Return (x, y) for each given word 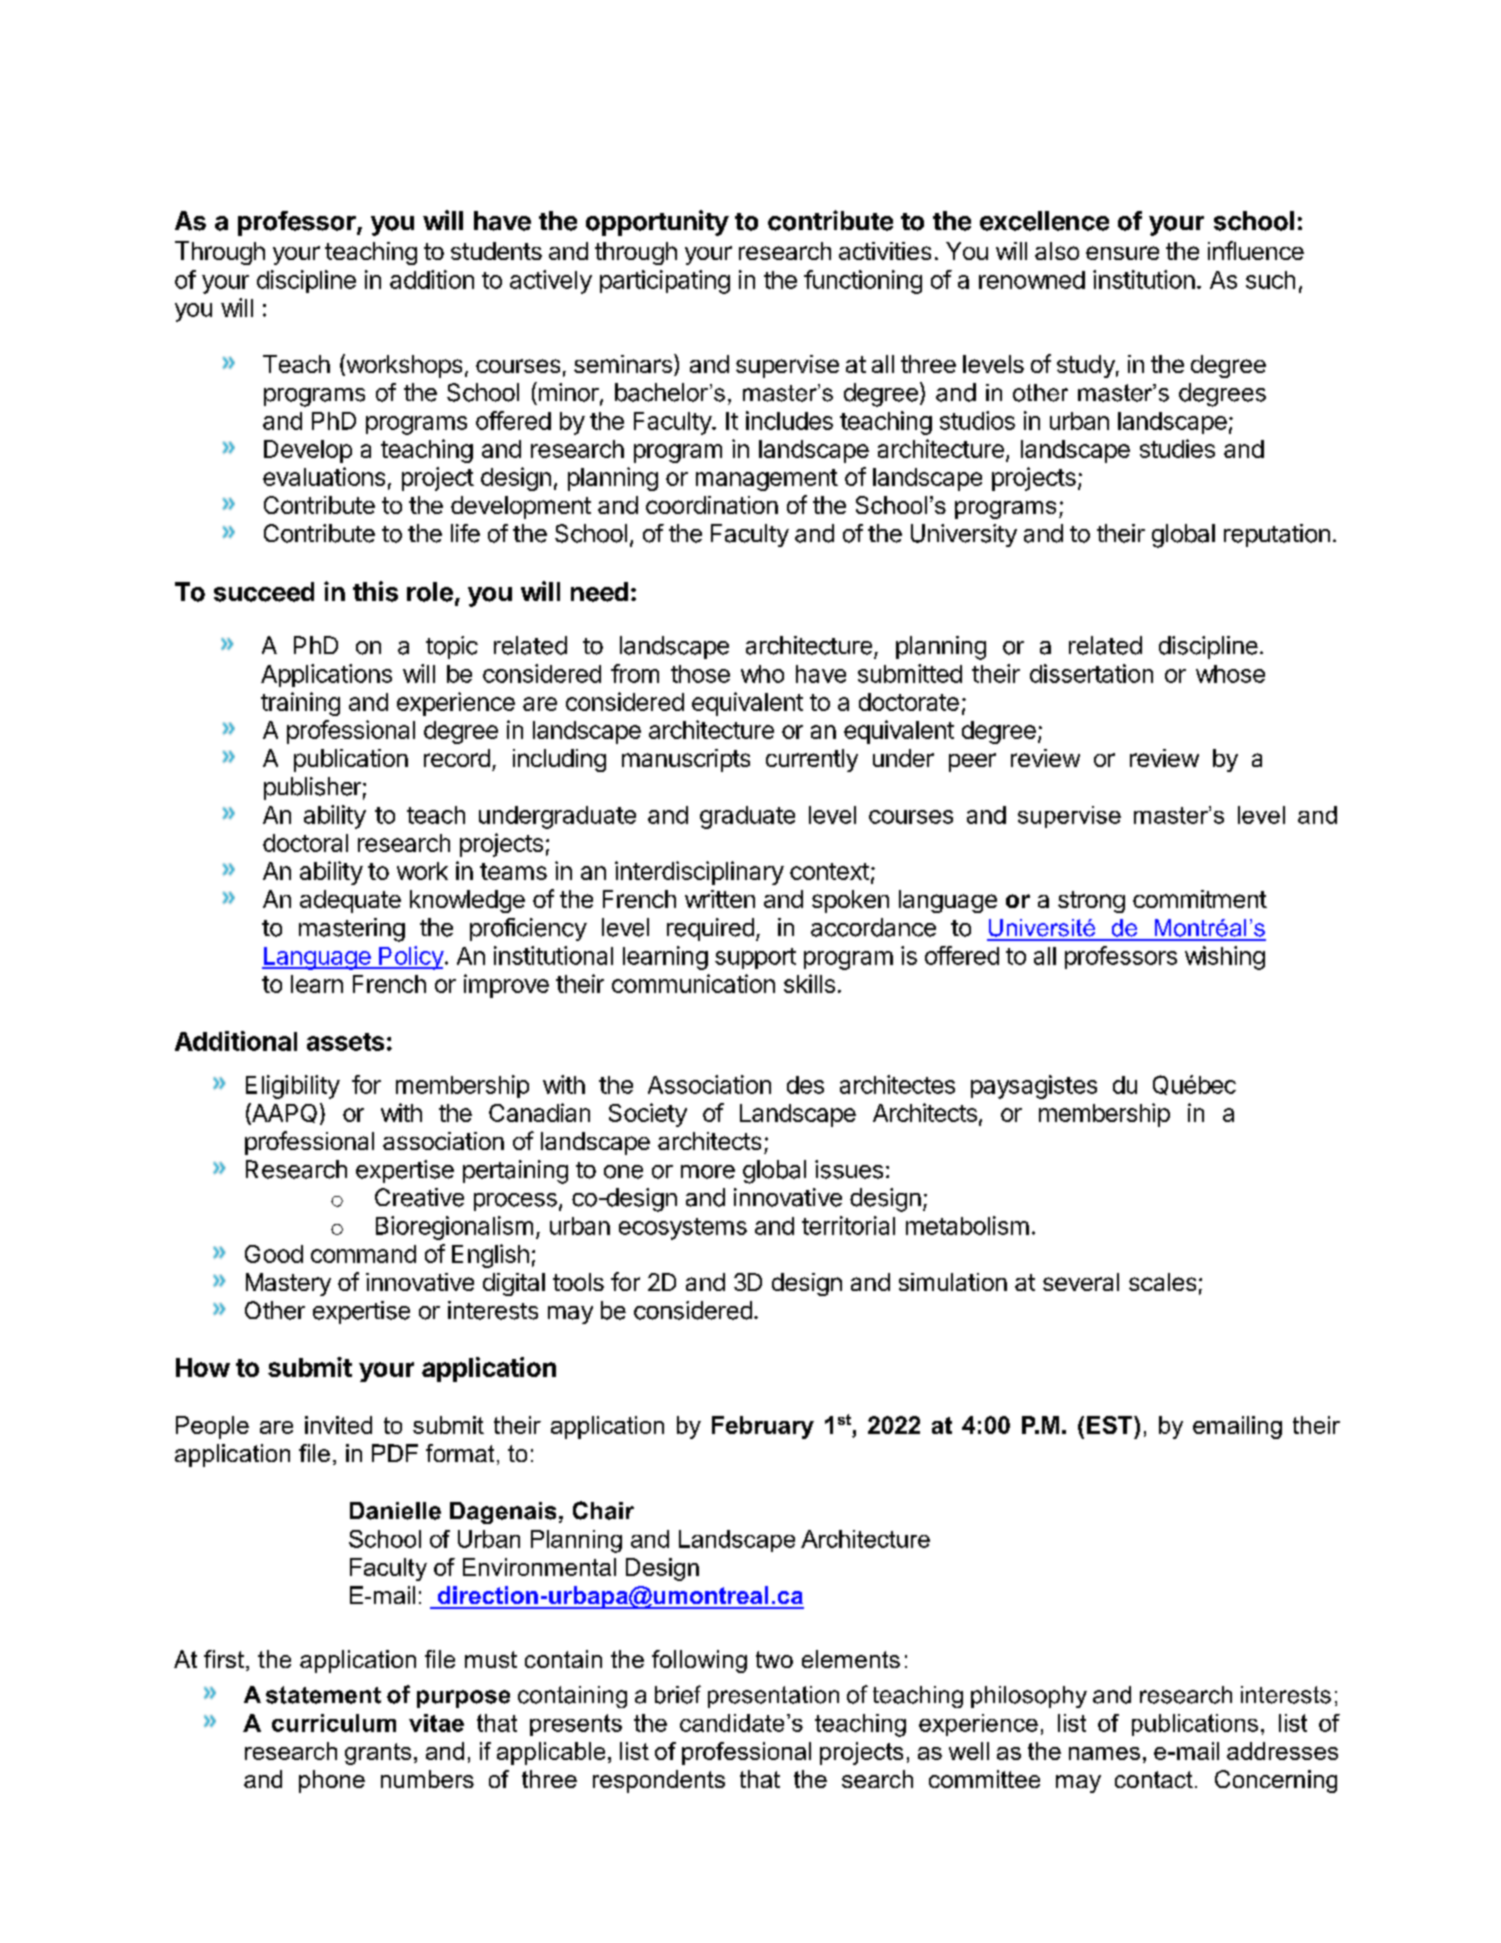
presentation (773, 1697)
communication (693, 983)
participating (665, 282)
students (496, 251)
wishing (1225, 958)
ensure (1122, 253)
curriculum (334, 1723)
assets (345, 1042)
